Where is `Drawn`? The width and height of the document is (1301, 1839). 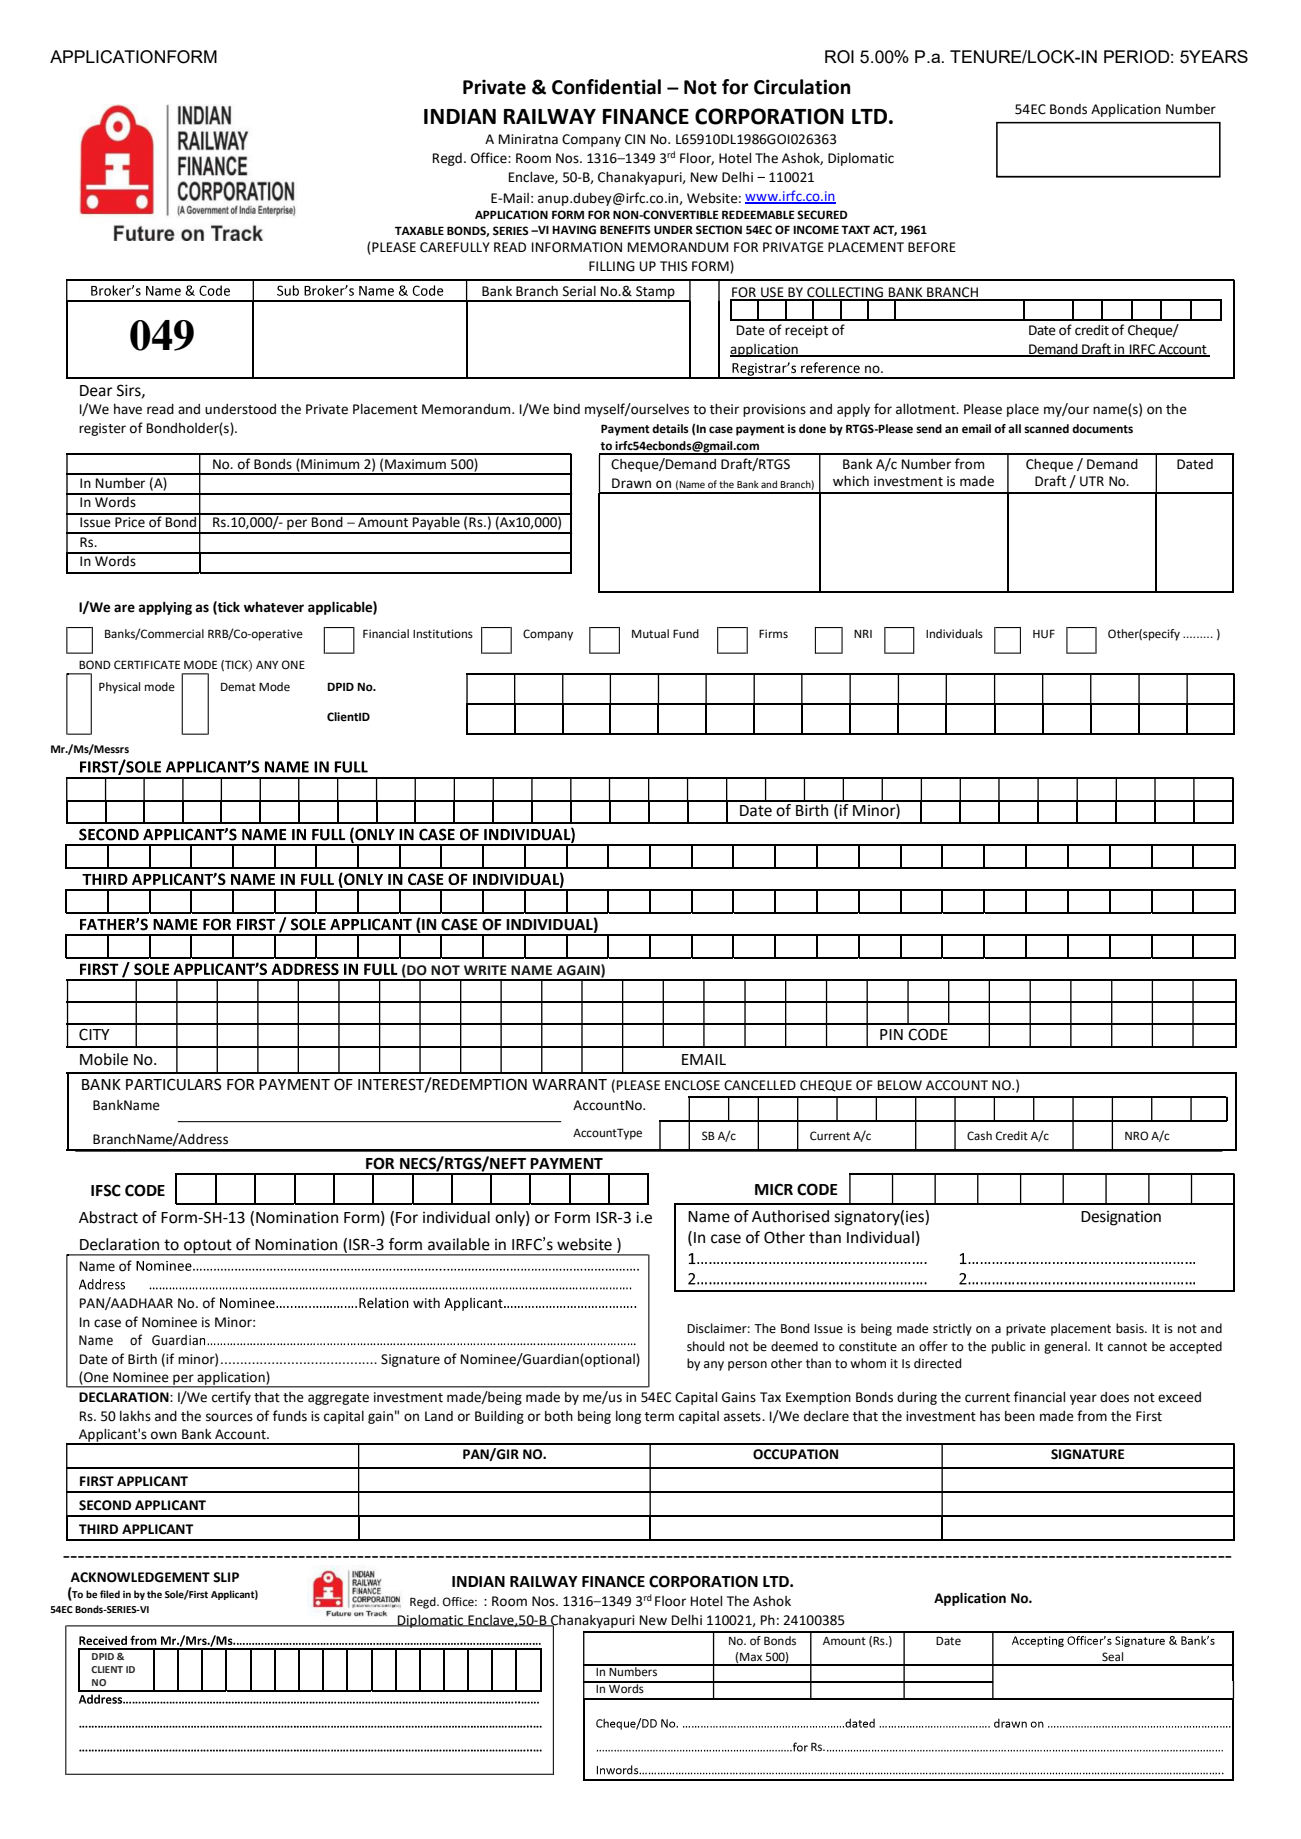 Drawn is located at coordinates (631, 483).
